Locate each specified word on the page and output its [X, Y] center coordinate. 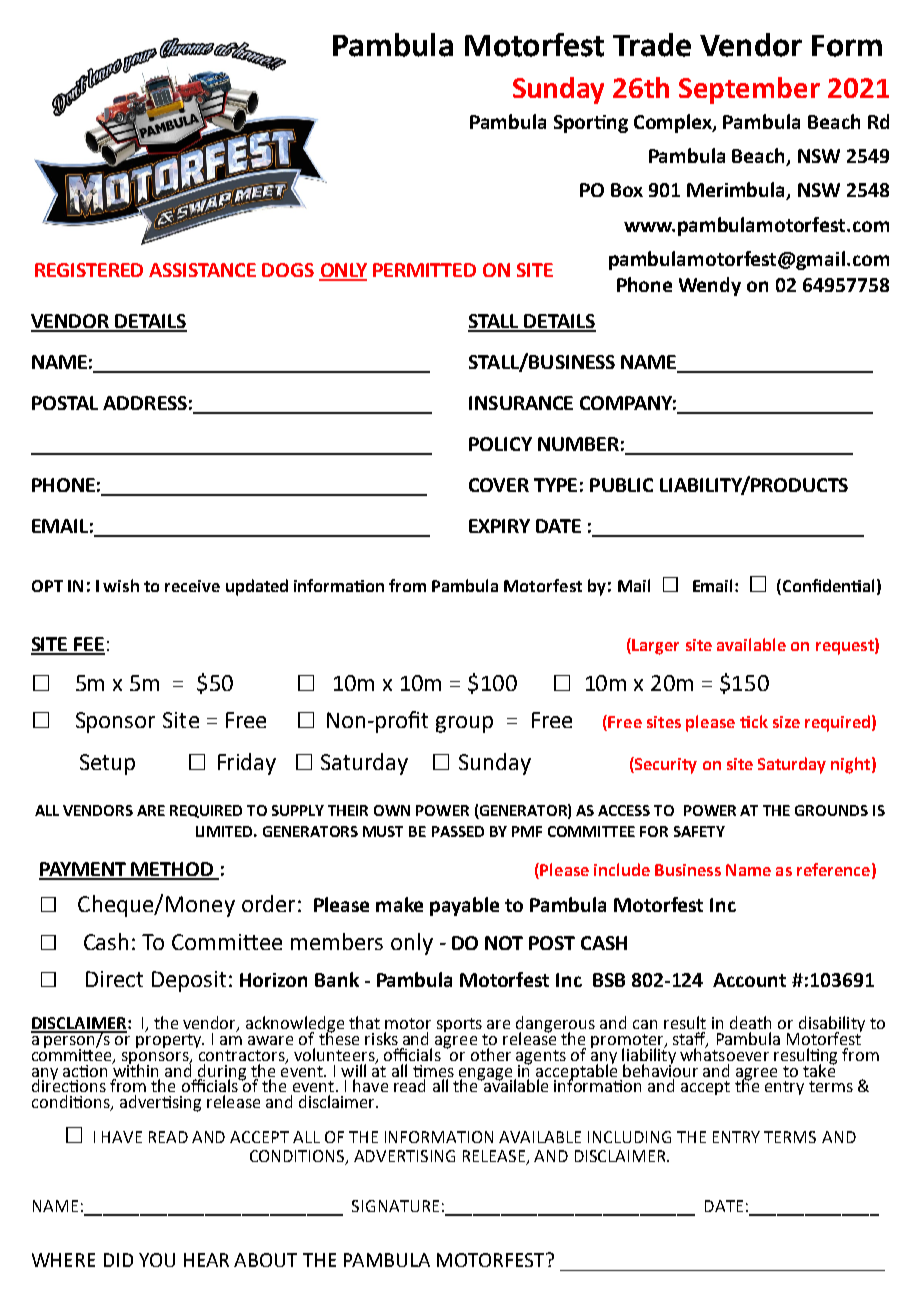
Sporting [591, 124]
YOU [157, 1260]
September [749, 90]
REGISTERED [89, 270]
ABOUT [265, 1260]
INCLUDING [629, 1137]
